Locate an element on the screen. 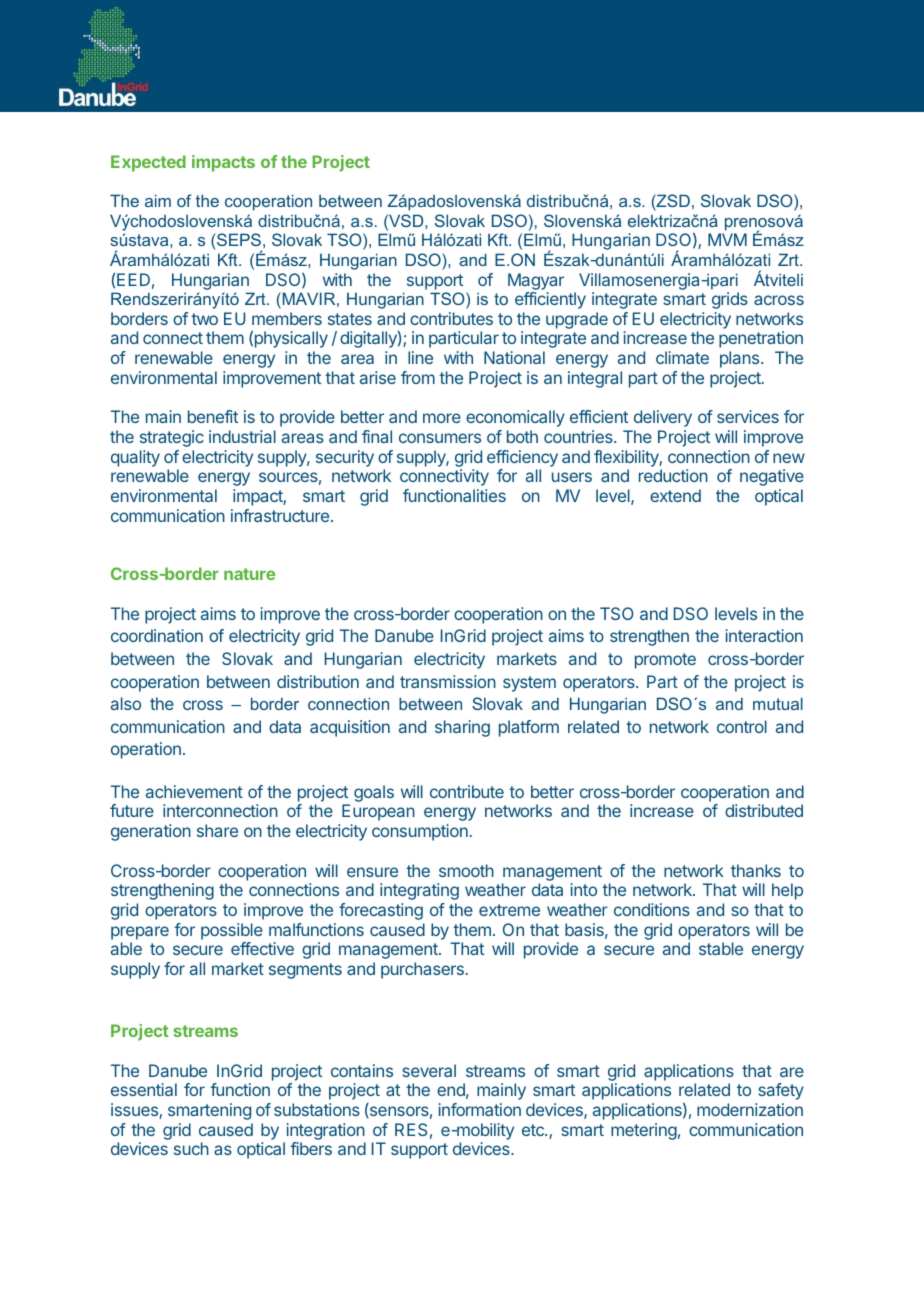 This screenshot has width=924, height=1309. promote is located at coordinates (665, 661).
